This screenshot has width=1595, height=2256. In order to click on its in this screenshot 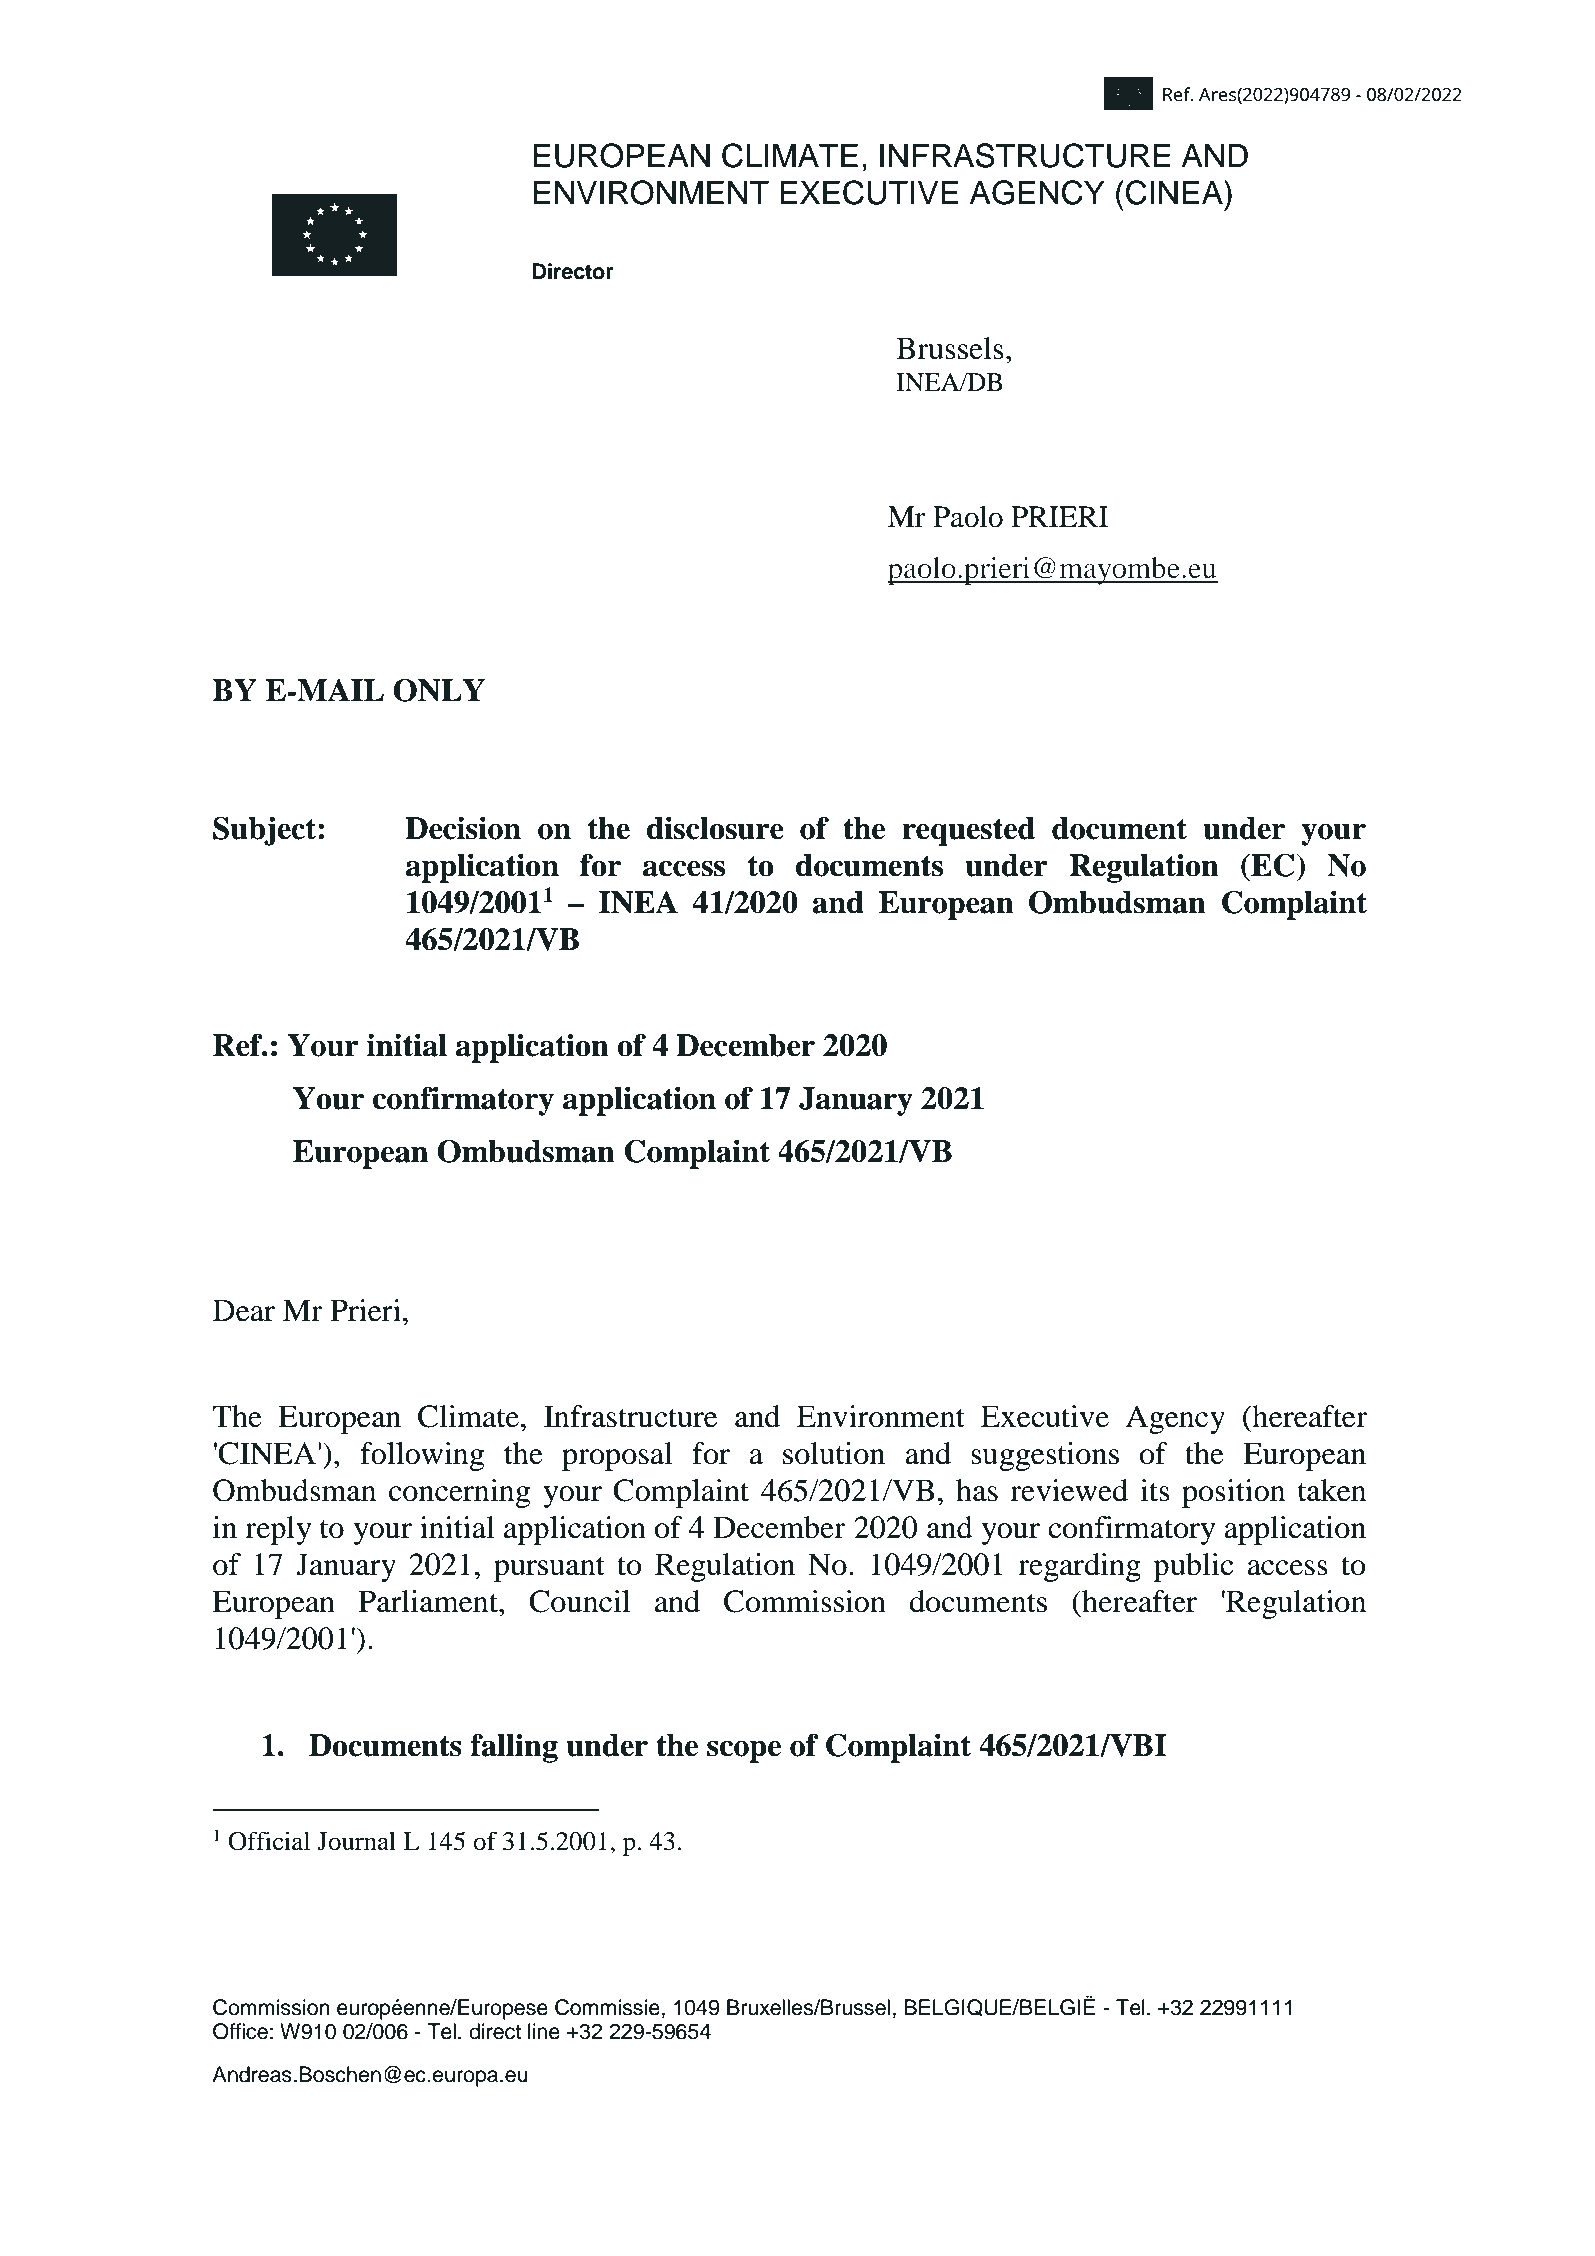, I will do `click(1155, 1490)`.
